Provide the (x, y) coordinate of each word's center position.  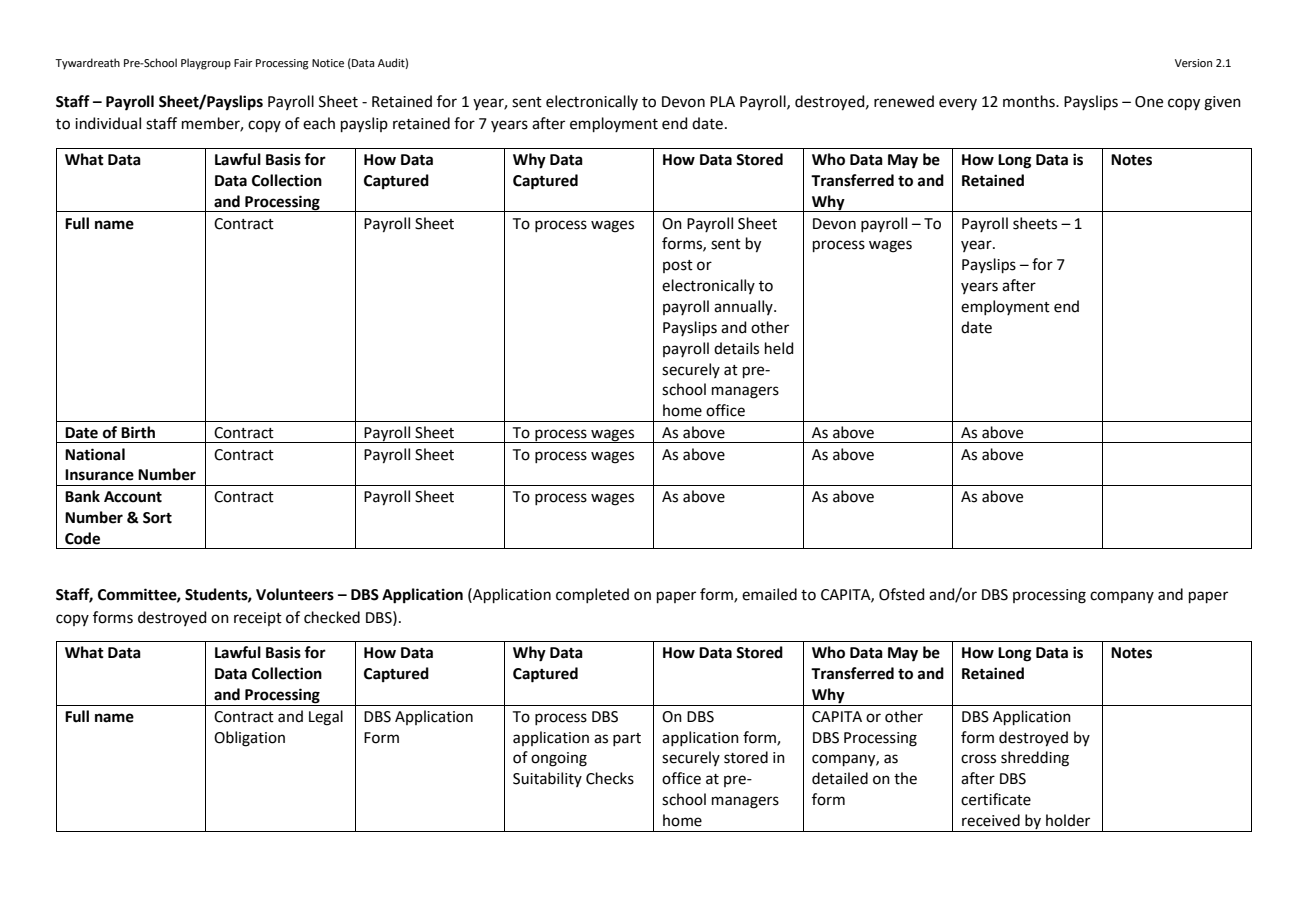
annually (744, 307)
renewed (904, 101)
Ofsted (902, 594)
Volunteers (295, 594)
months (1030, 101)
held (779, 348)
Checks (610, 778)
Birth (138, 432)
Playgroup (206, 64)
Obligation (249, 739)
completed (592, 595)
